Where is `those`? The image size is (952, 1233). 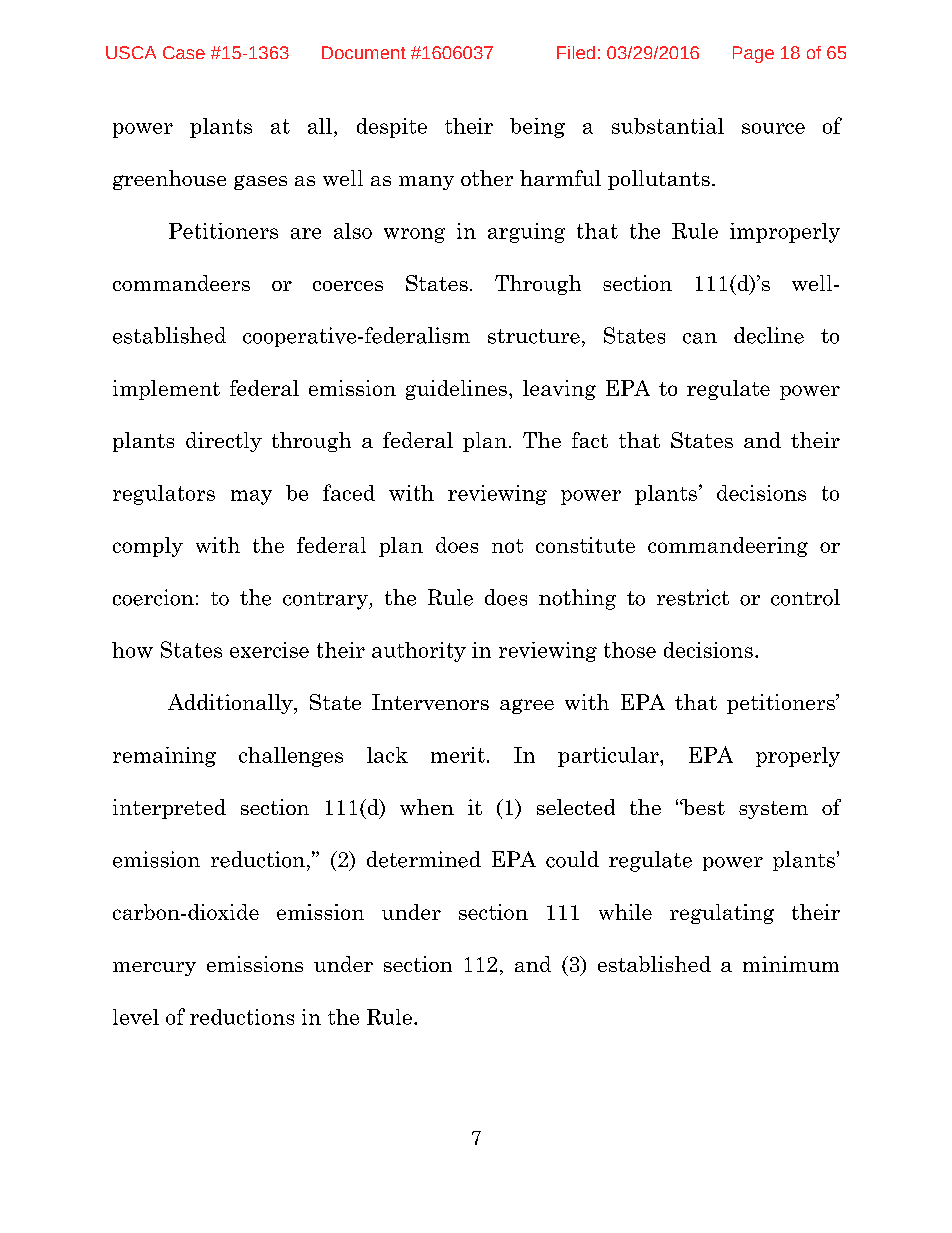 those is located at coordinates (630, 650).
